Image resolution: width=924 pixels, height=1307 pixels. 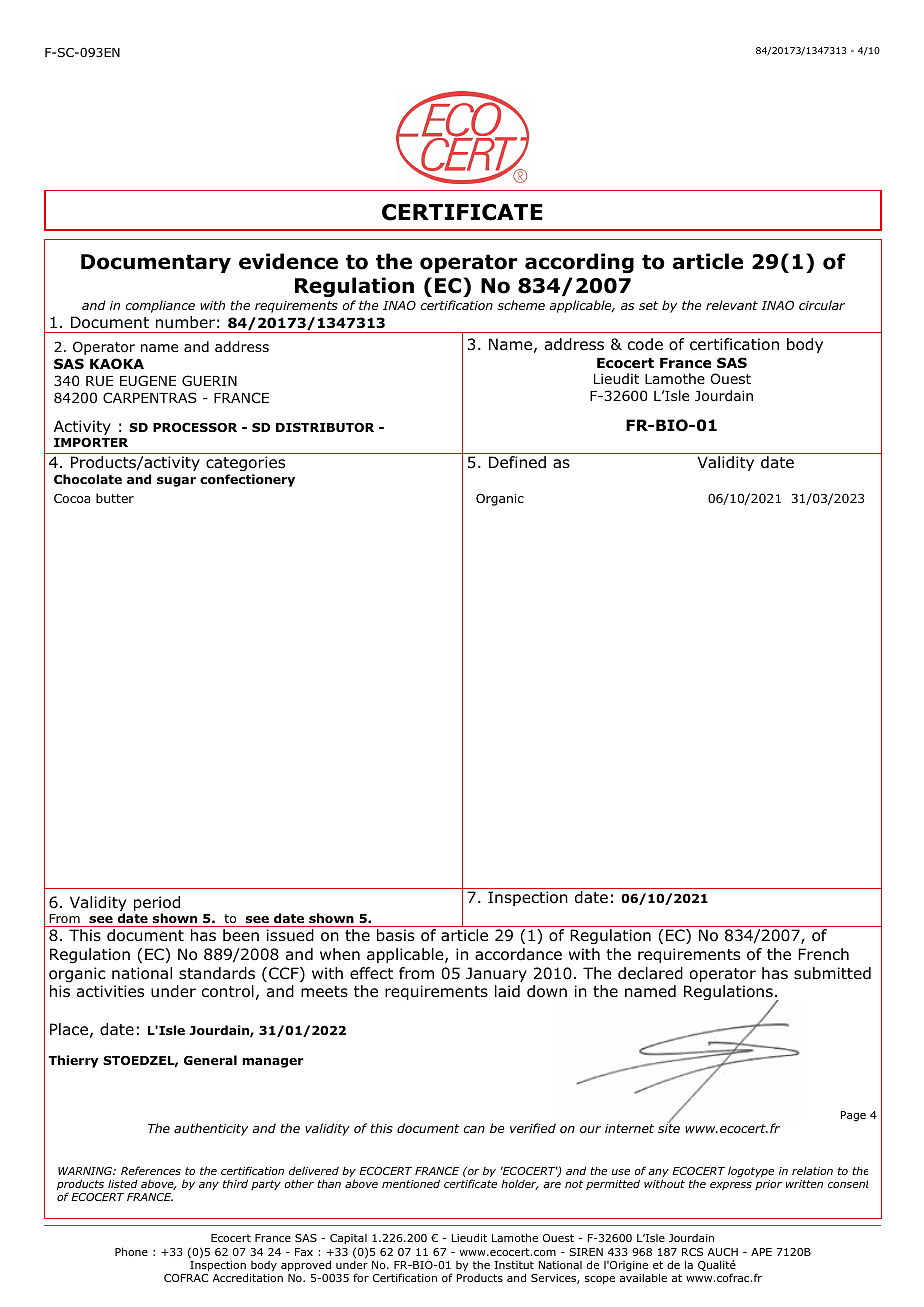 I want to click on Phone, so click(x=131, y=1251).
